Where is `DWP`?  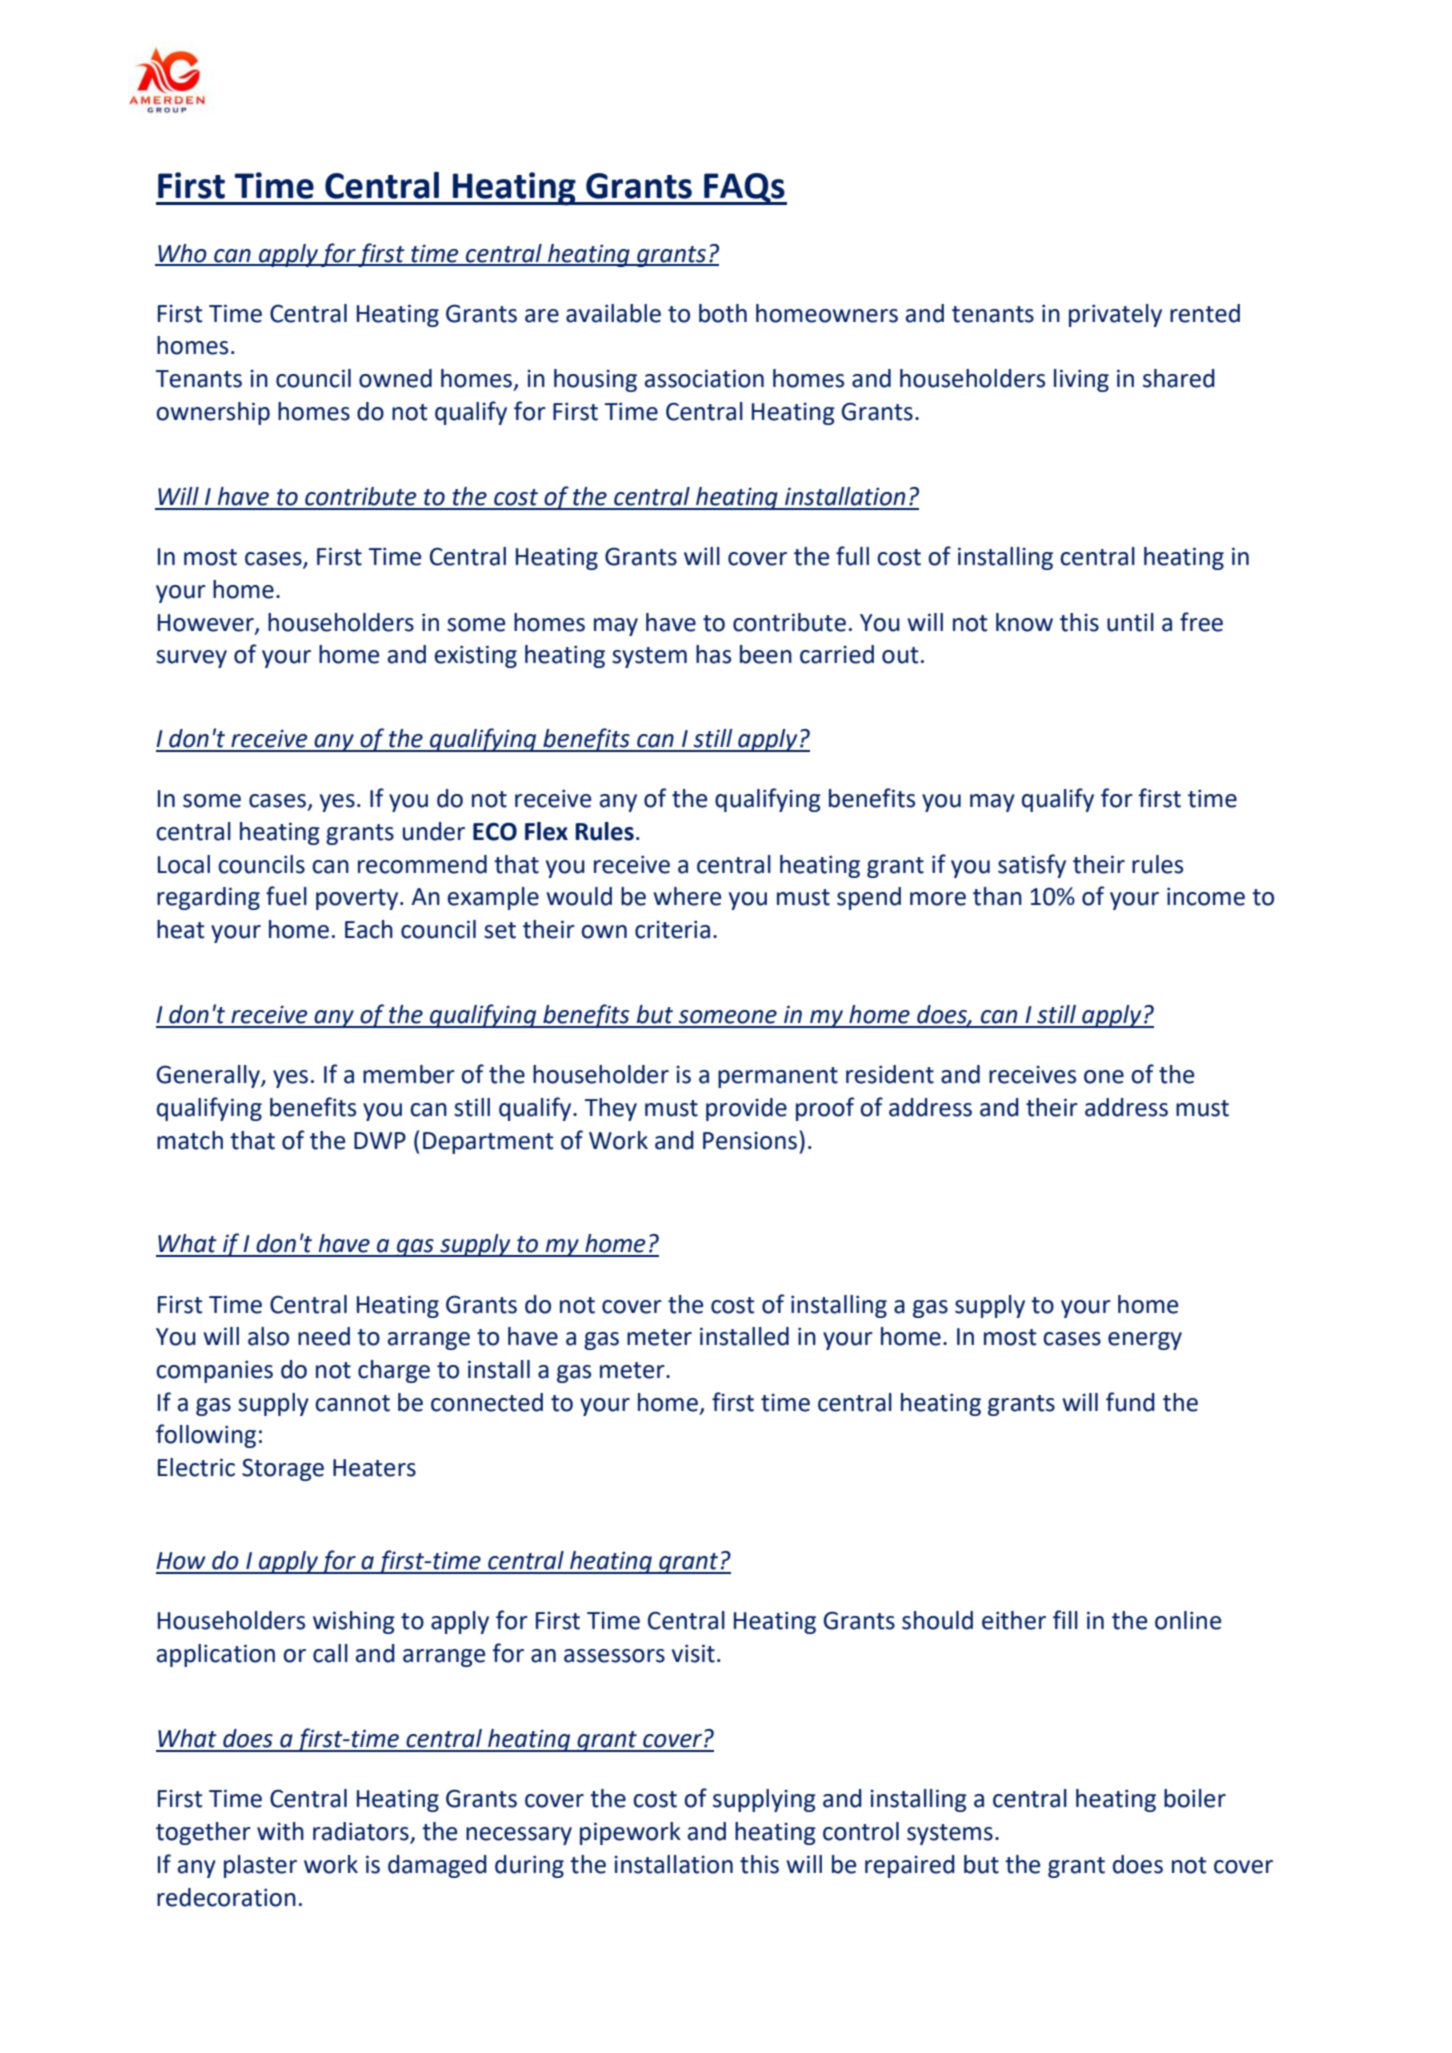
DWP is located at coordinates (380, 1140).
